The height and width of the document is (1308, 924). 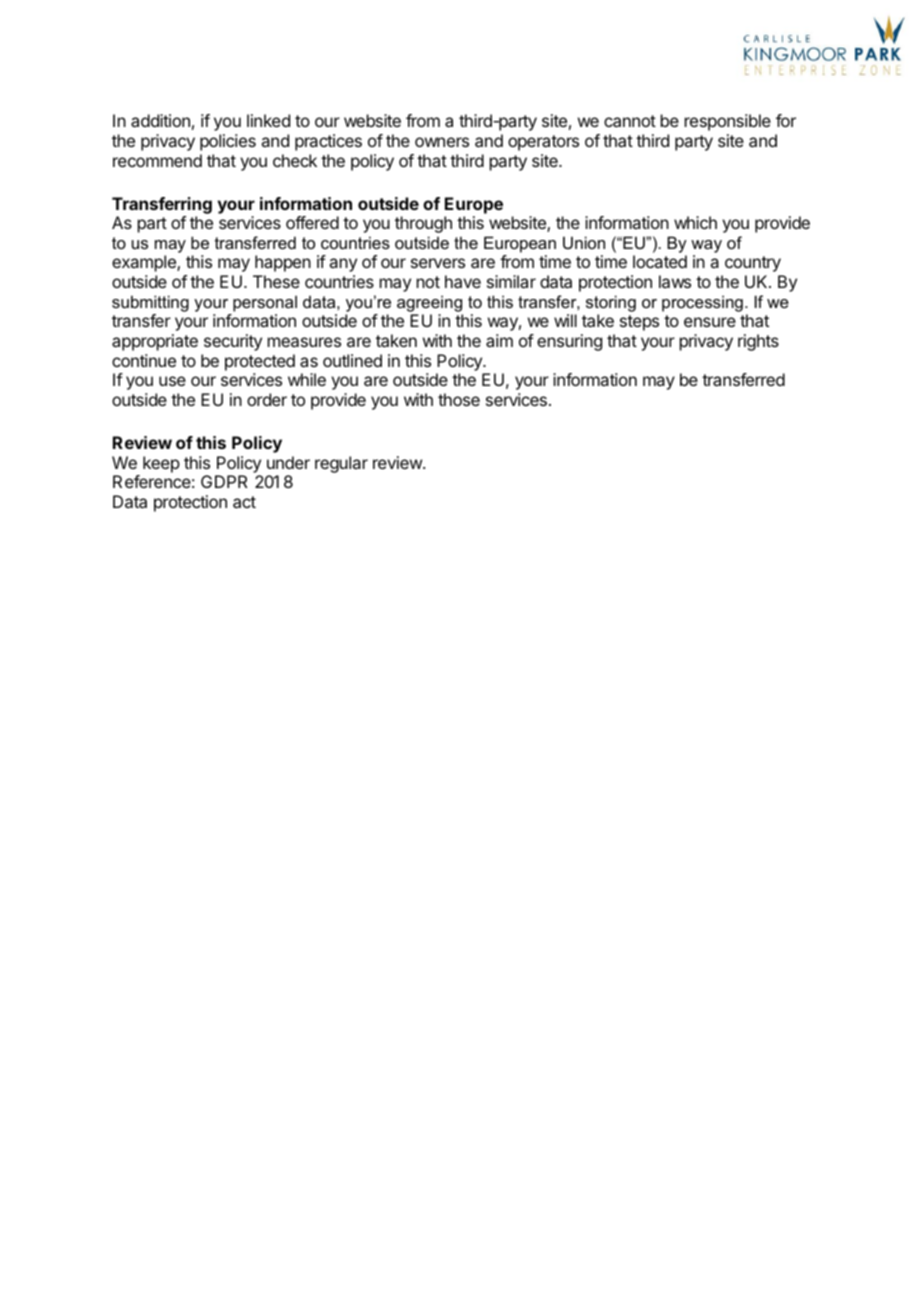 I want to click on agreeing, so click(x=429, y=303).
